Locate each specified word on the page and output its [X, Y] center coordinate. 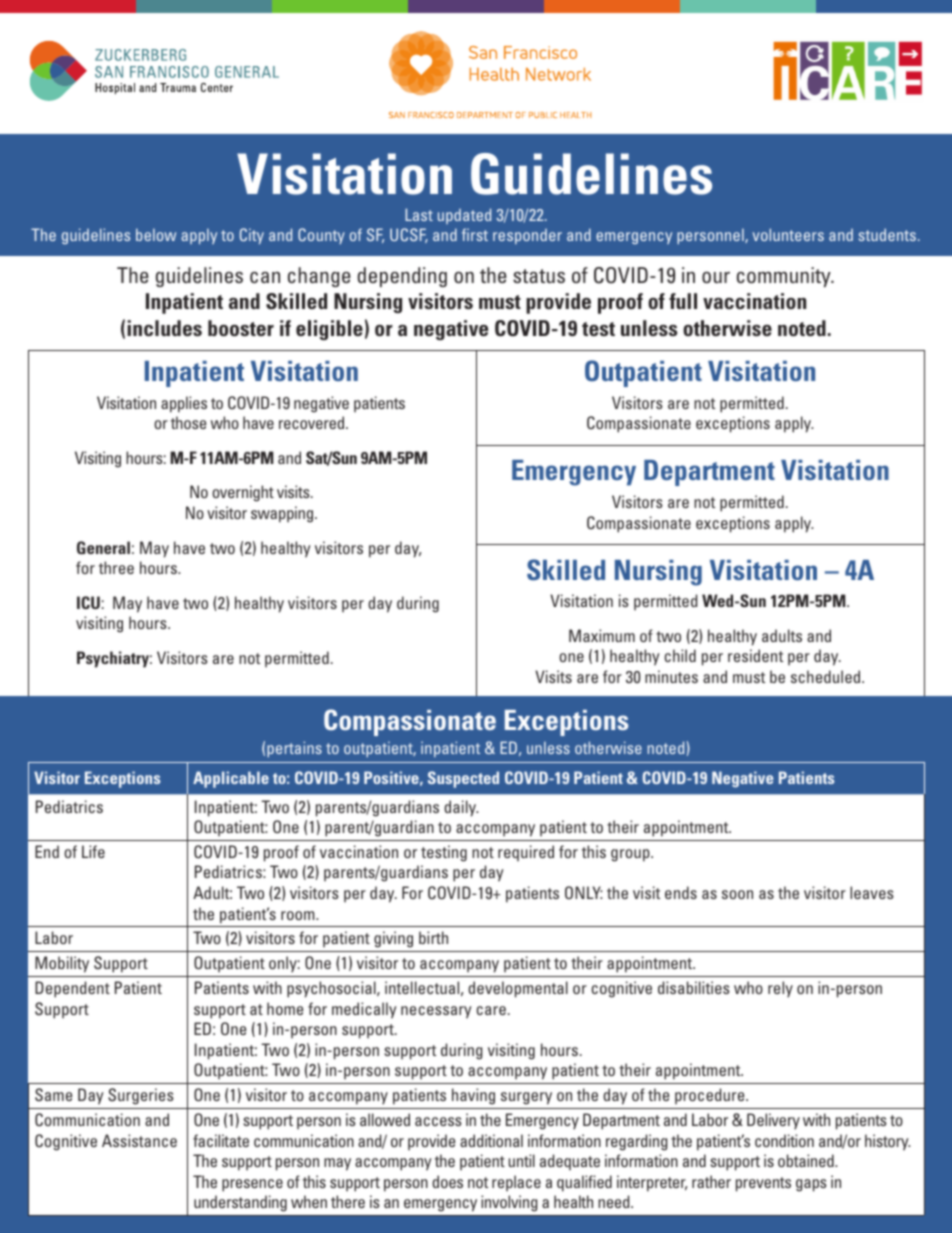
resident [755, 655]
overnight [243, 493]
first [475, 234]
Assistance [139, 1140]
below [156, 234]
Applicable [231, 779]
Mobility [62, 964]
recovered [313, 422]
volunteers [788, 234]
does [447, 1181]
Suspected [463, 779]
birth [433, 937]
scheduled [825, 676]
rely [780, 989]
